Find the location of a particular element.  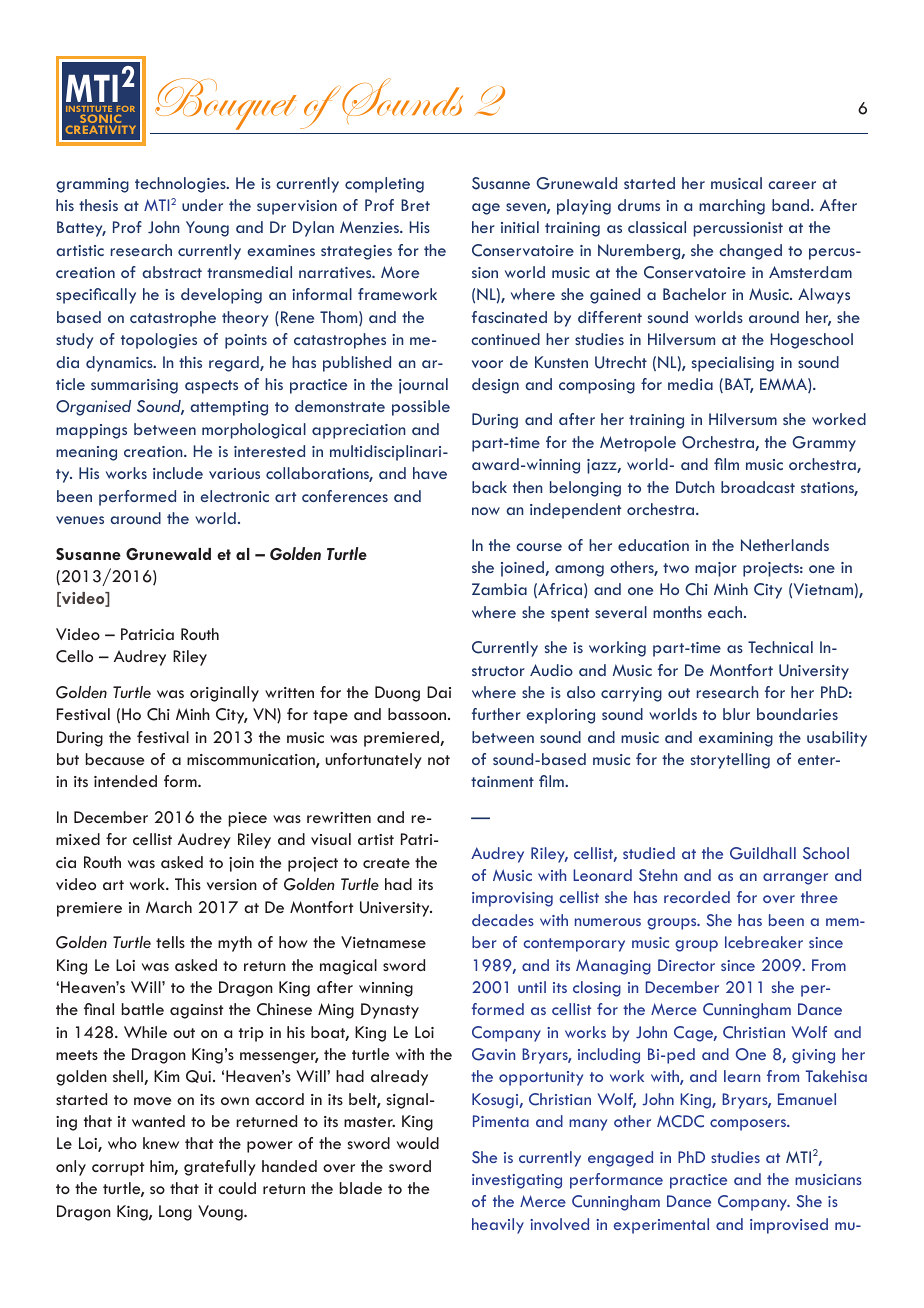

Dai is located at coordinates (439, 692).
